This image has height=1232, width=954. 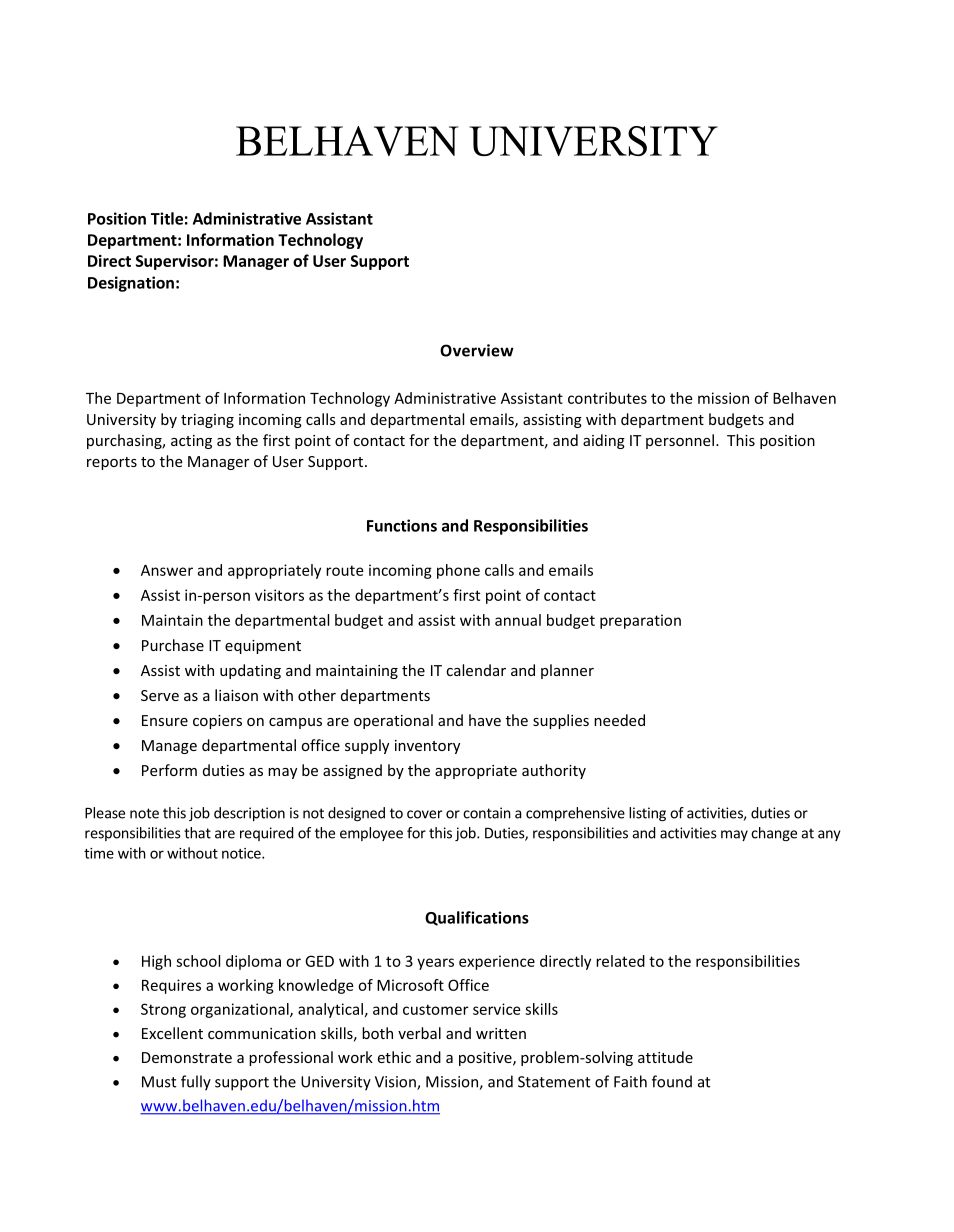 What do you see at coordinates (774, 834) in the image?
I see `change` at bounding box center [774, 834].
